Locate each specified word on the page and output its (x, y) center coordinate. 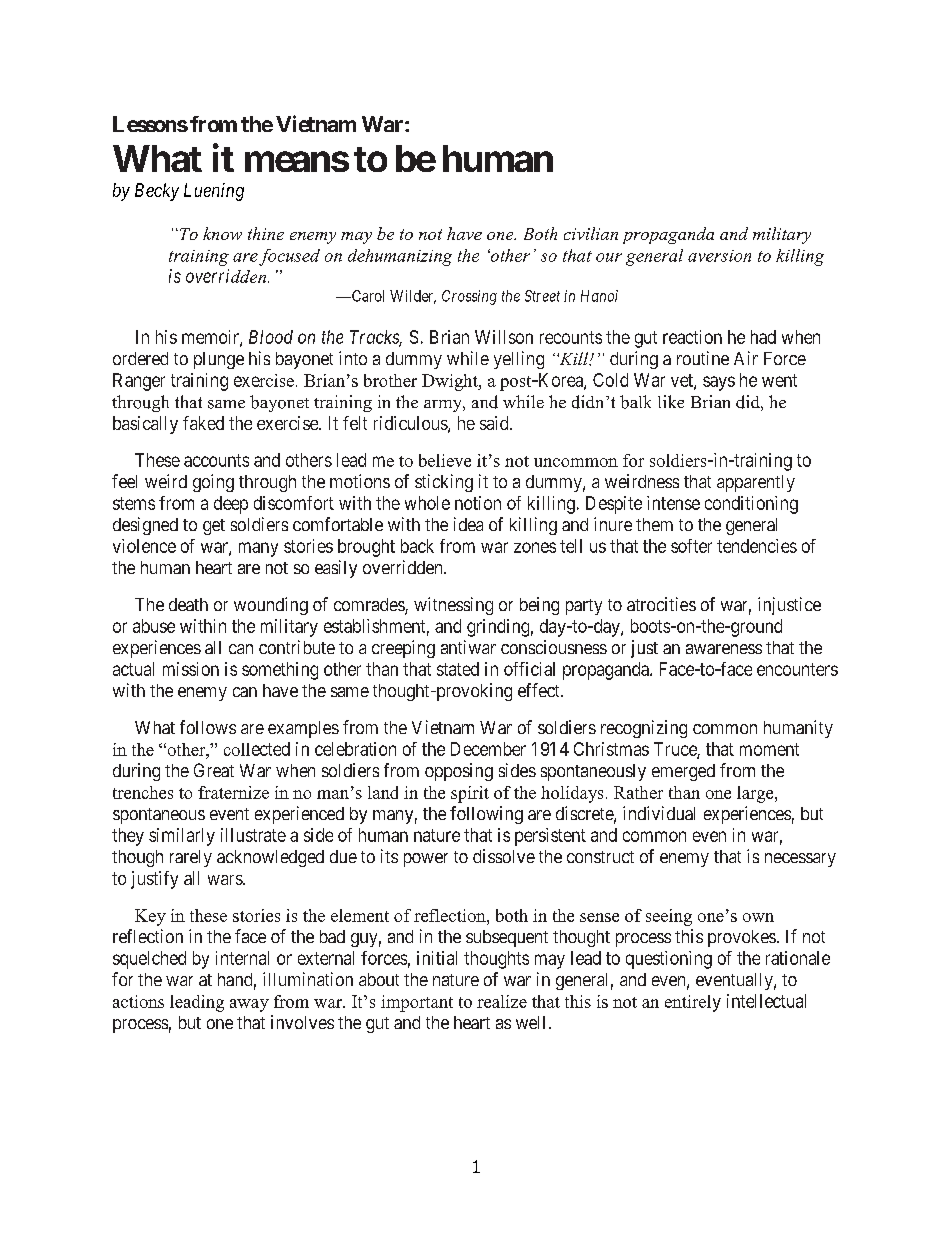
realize (502, 1001)
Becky (157, 192)
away (249, 1005)
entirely (693, 1003)
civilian (591, 233)
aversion (719, 256)
